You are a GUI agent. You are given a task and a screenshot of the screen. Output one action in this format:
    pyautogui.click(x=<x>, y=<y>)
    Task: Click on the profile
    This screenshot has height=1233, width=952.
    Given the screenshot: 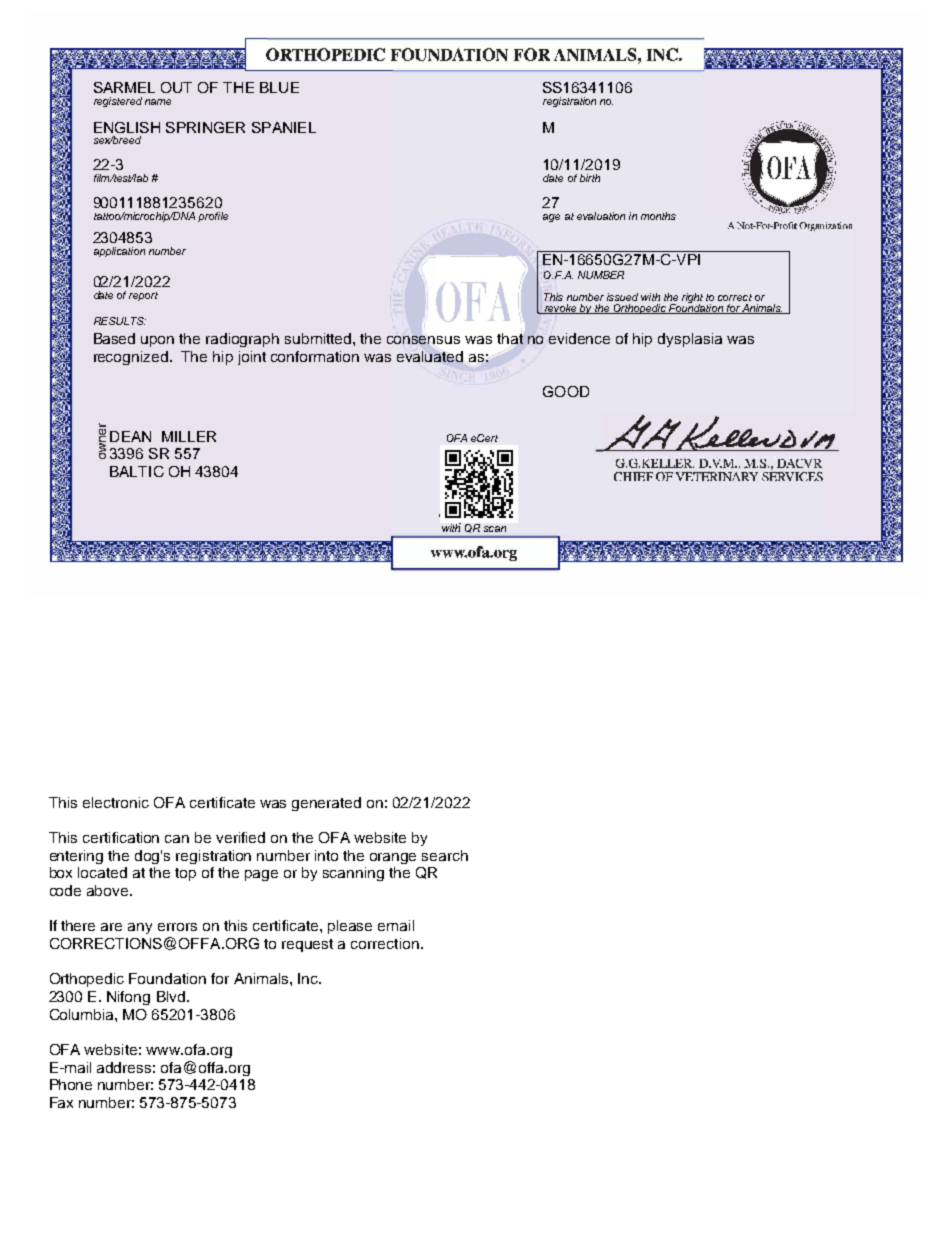 What is the action you would take?
    pyautogui.click(x=213, y=217)
